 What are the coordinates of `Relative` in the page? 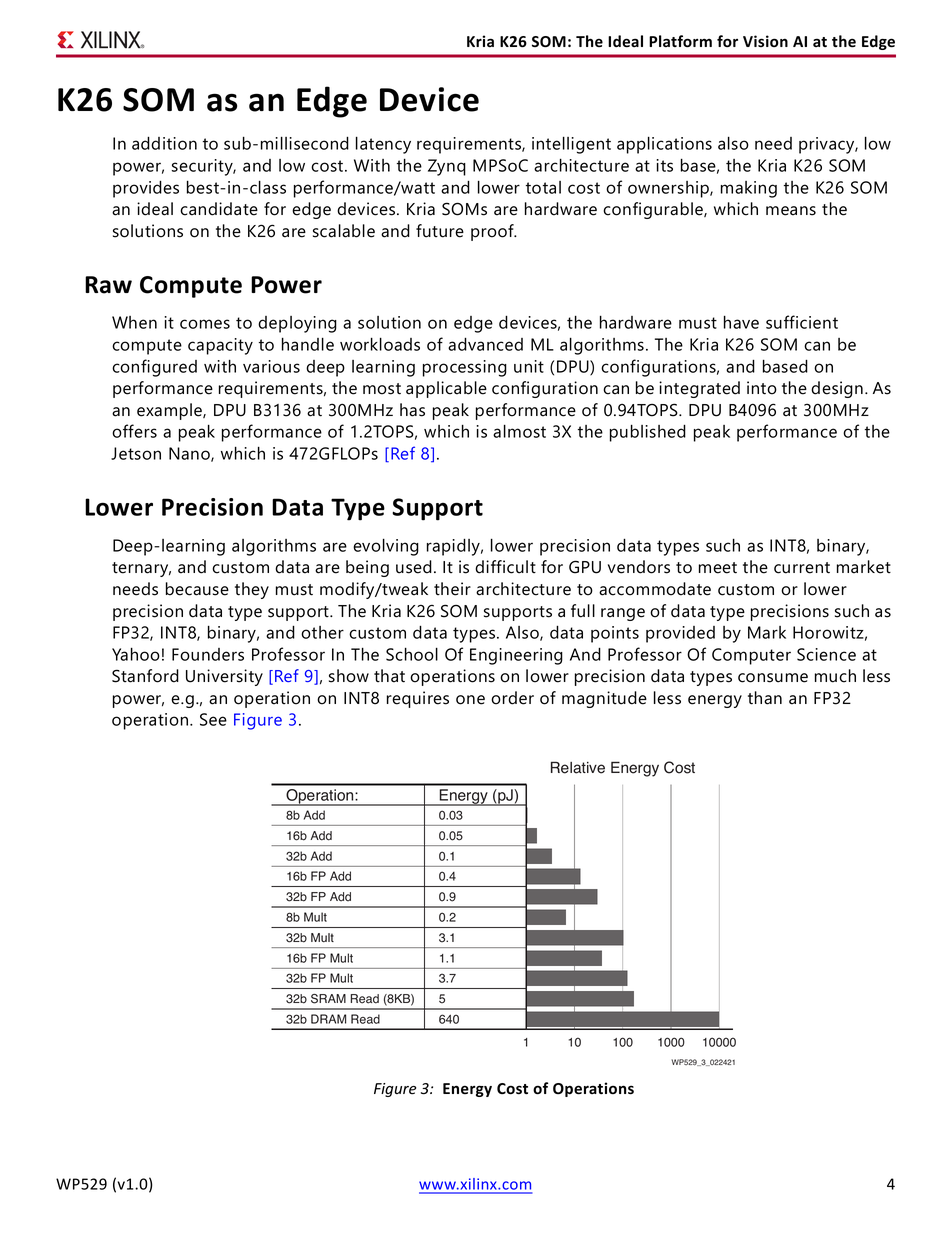 It's located at (578, 767).
